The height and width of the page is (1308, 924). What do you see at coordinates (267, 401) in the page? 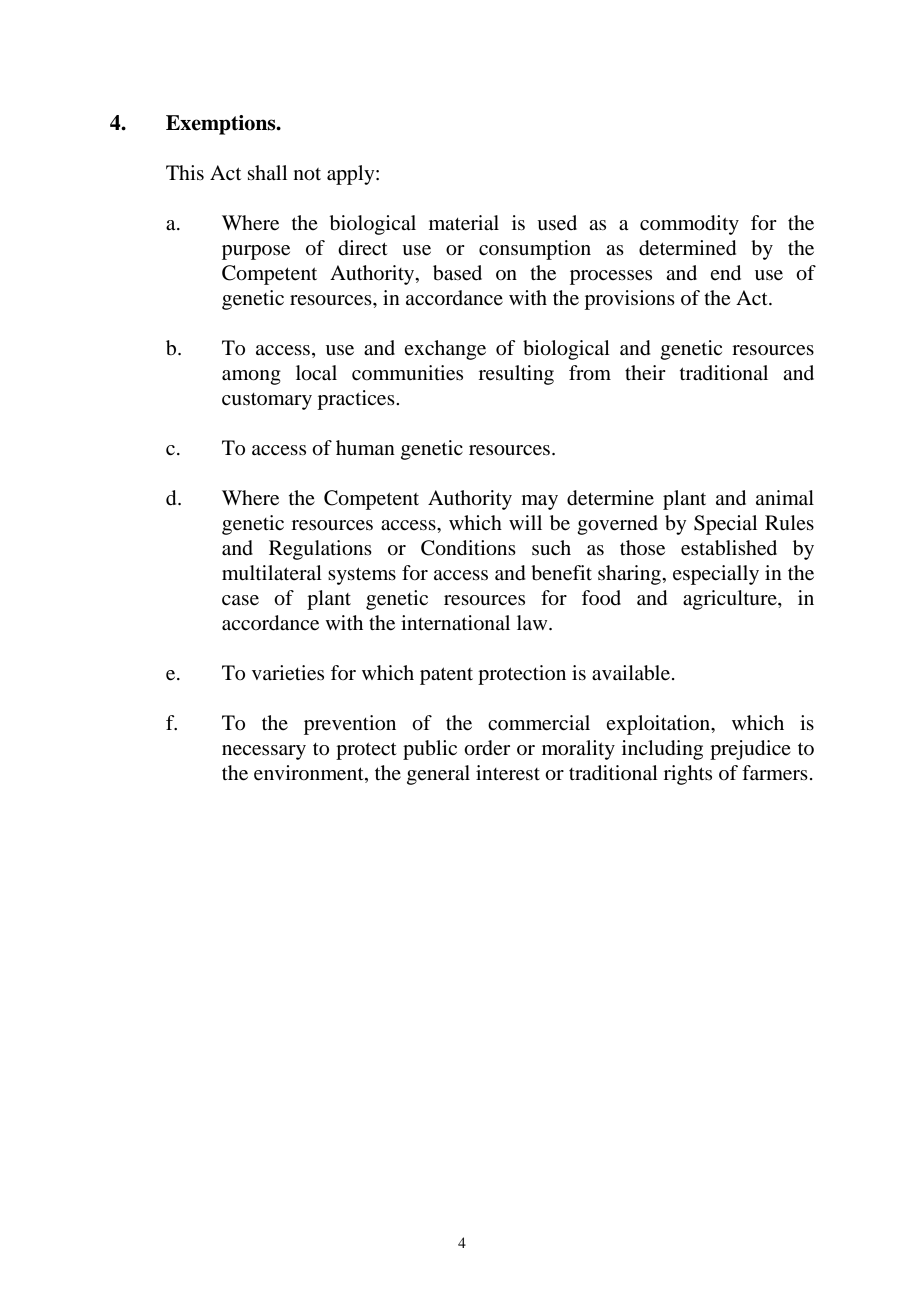
I see `customary` at bounding box center [267, 401].
